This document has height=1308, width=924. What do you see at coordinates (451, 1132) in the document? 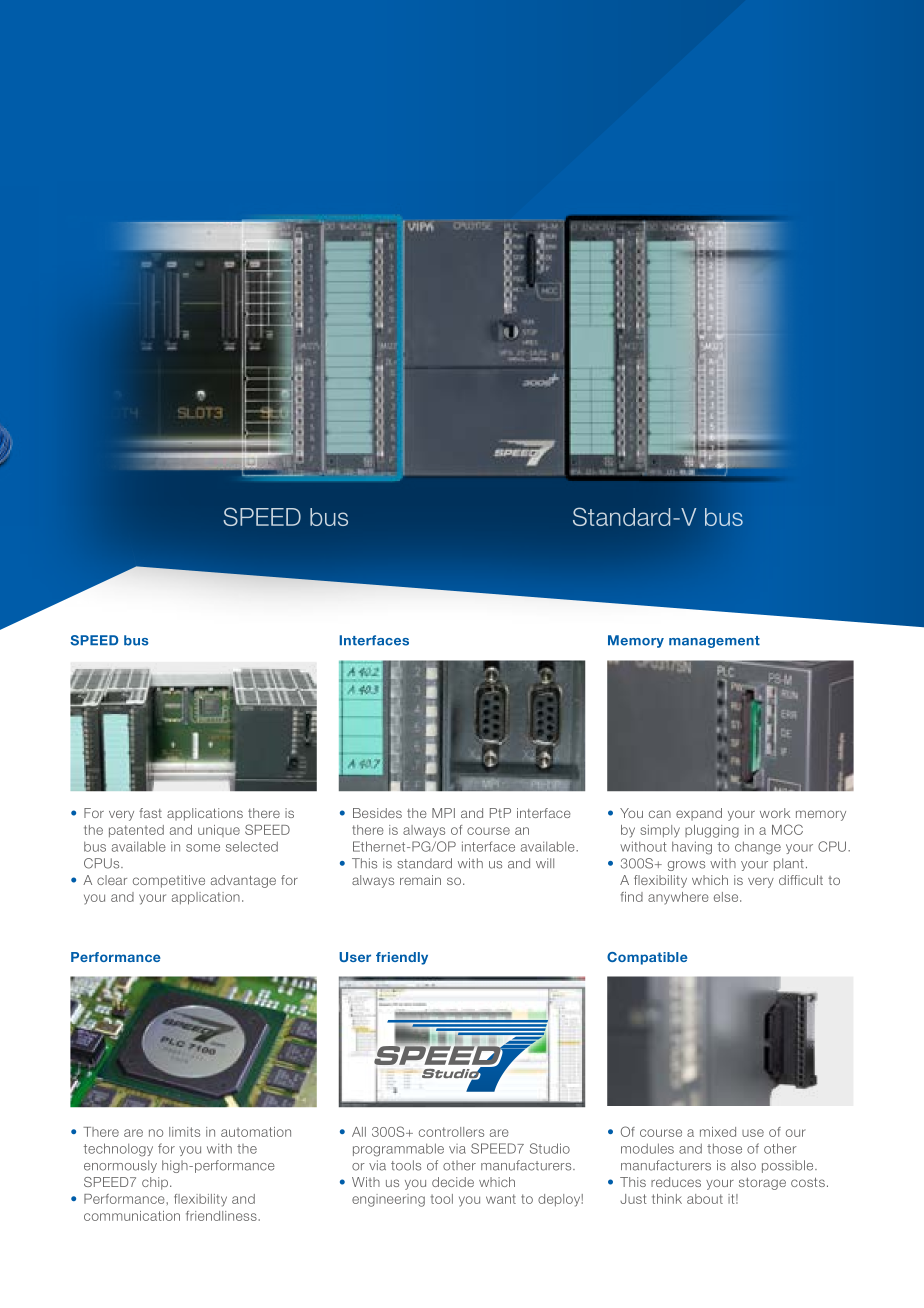
I see `controllers` at bounding box center [451, 1132].
